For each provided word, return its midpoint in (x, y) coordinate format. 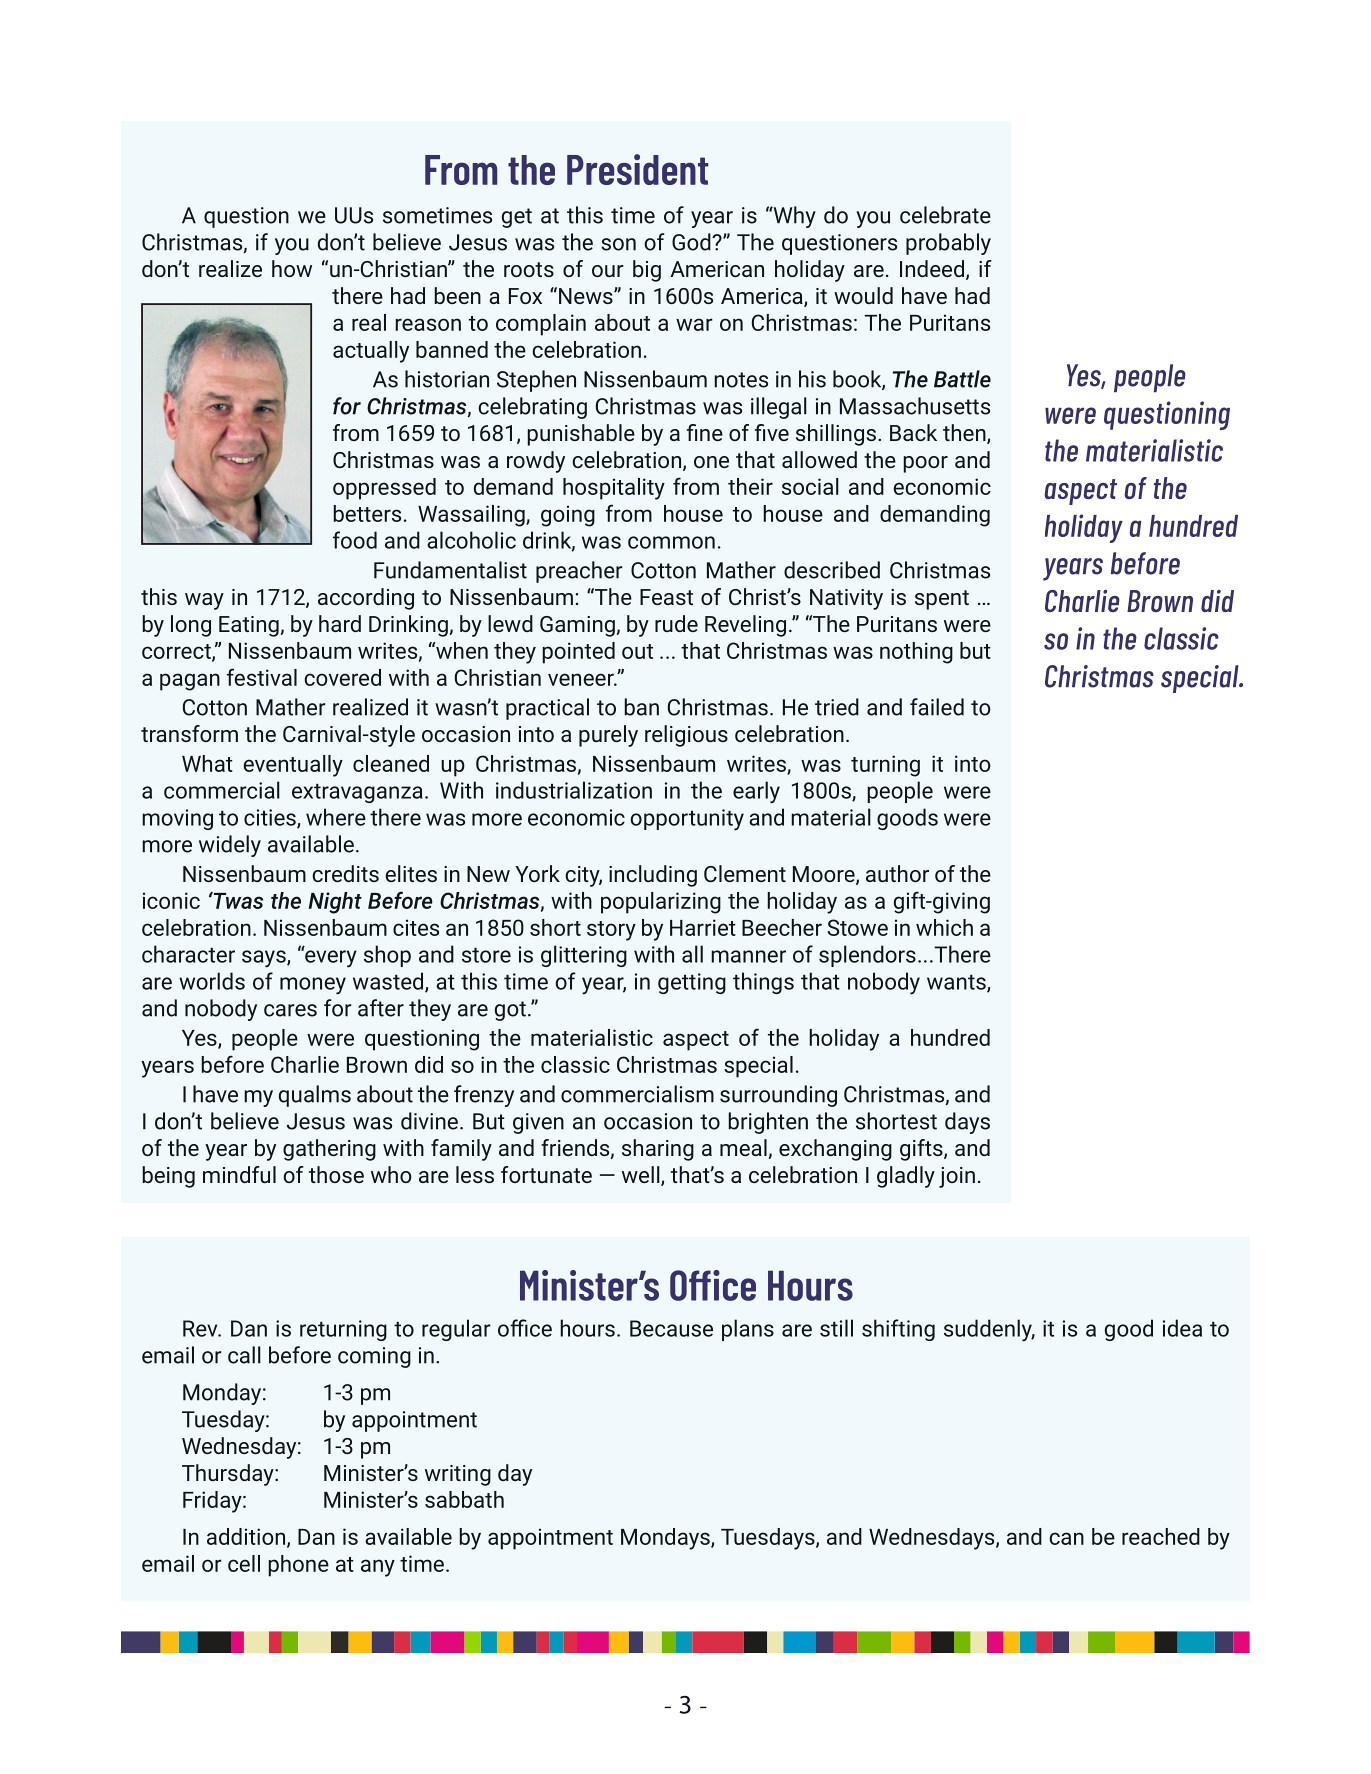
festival (262, 677)
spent (942, 600)
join (957, 1177)
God (692, 242)
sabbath (464, 1499)
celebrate (945, 215)
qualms (315, 1096)
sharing (658, 1150)
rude (676, 623)
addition (246, 1536)
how (292, 268)
